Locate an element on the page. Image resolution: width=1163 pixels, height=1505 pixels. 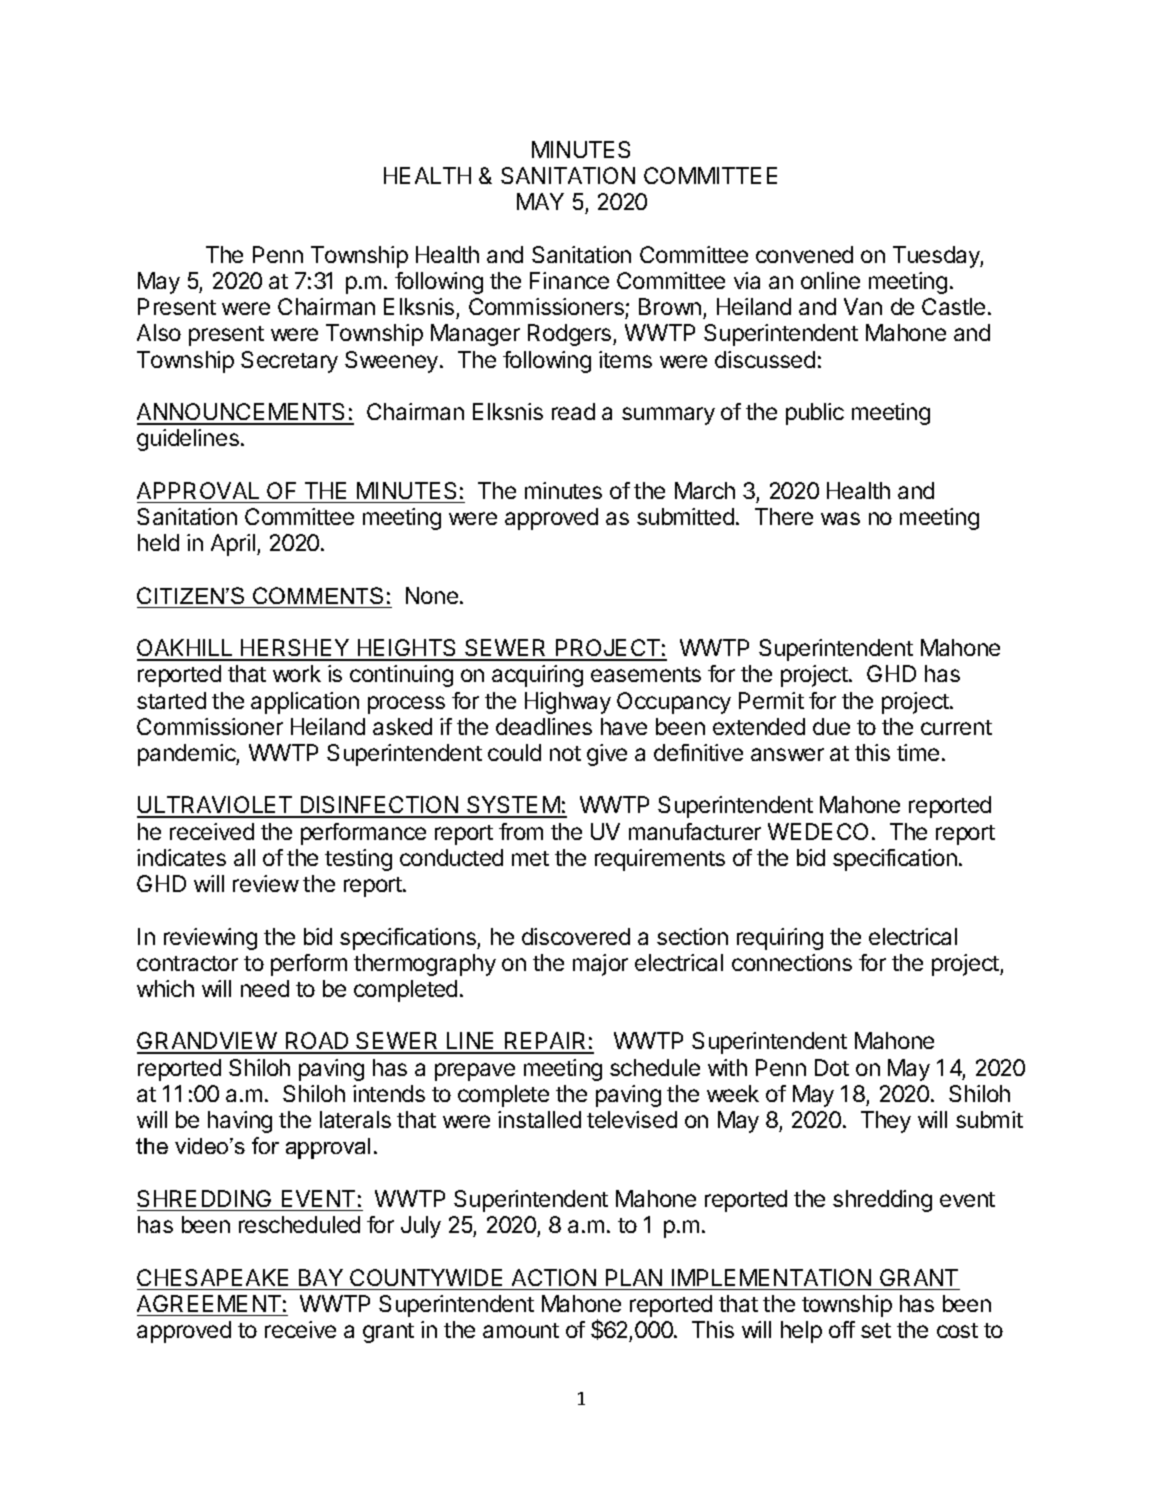
connections is located at coordinates (792, 962).
